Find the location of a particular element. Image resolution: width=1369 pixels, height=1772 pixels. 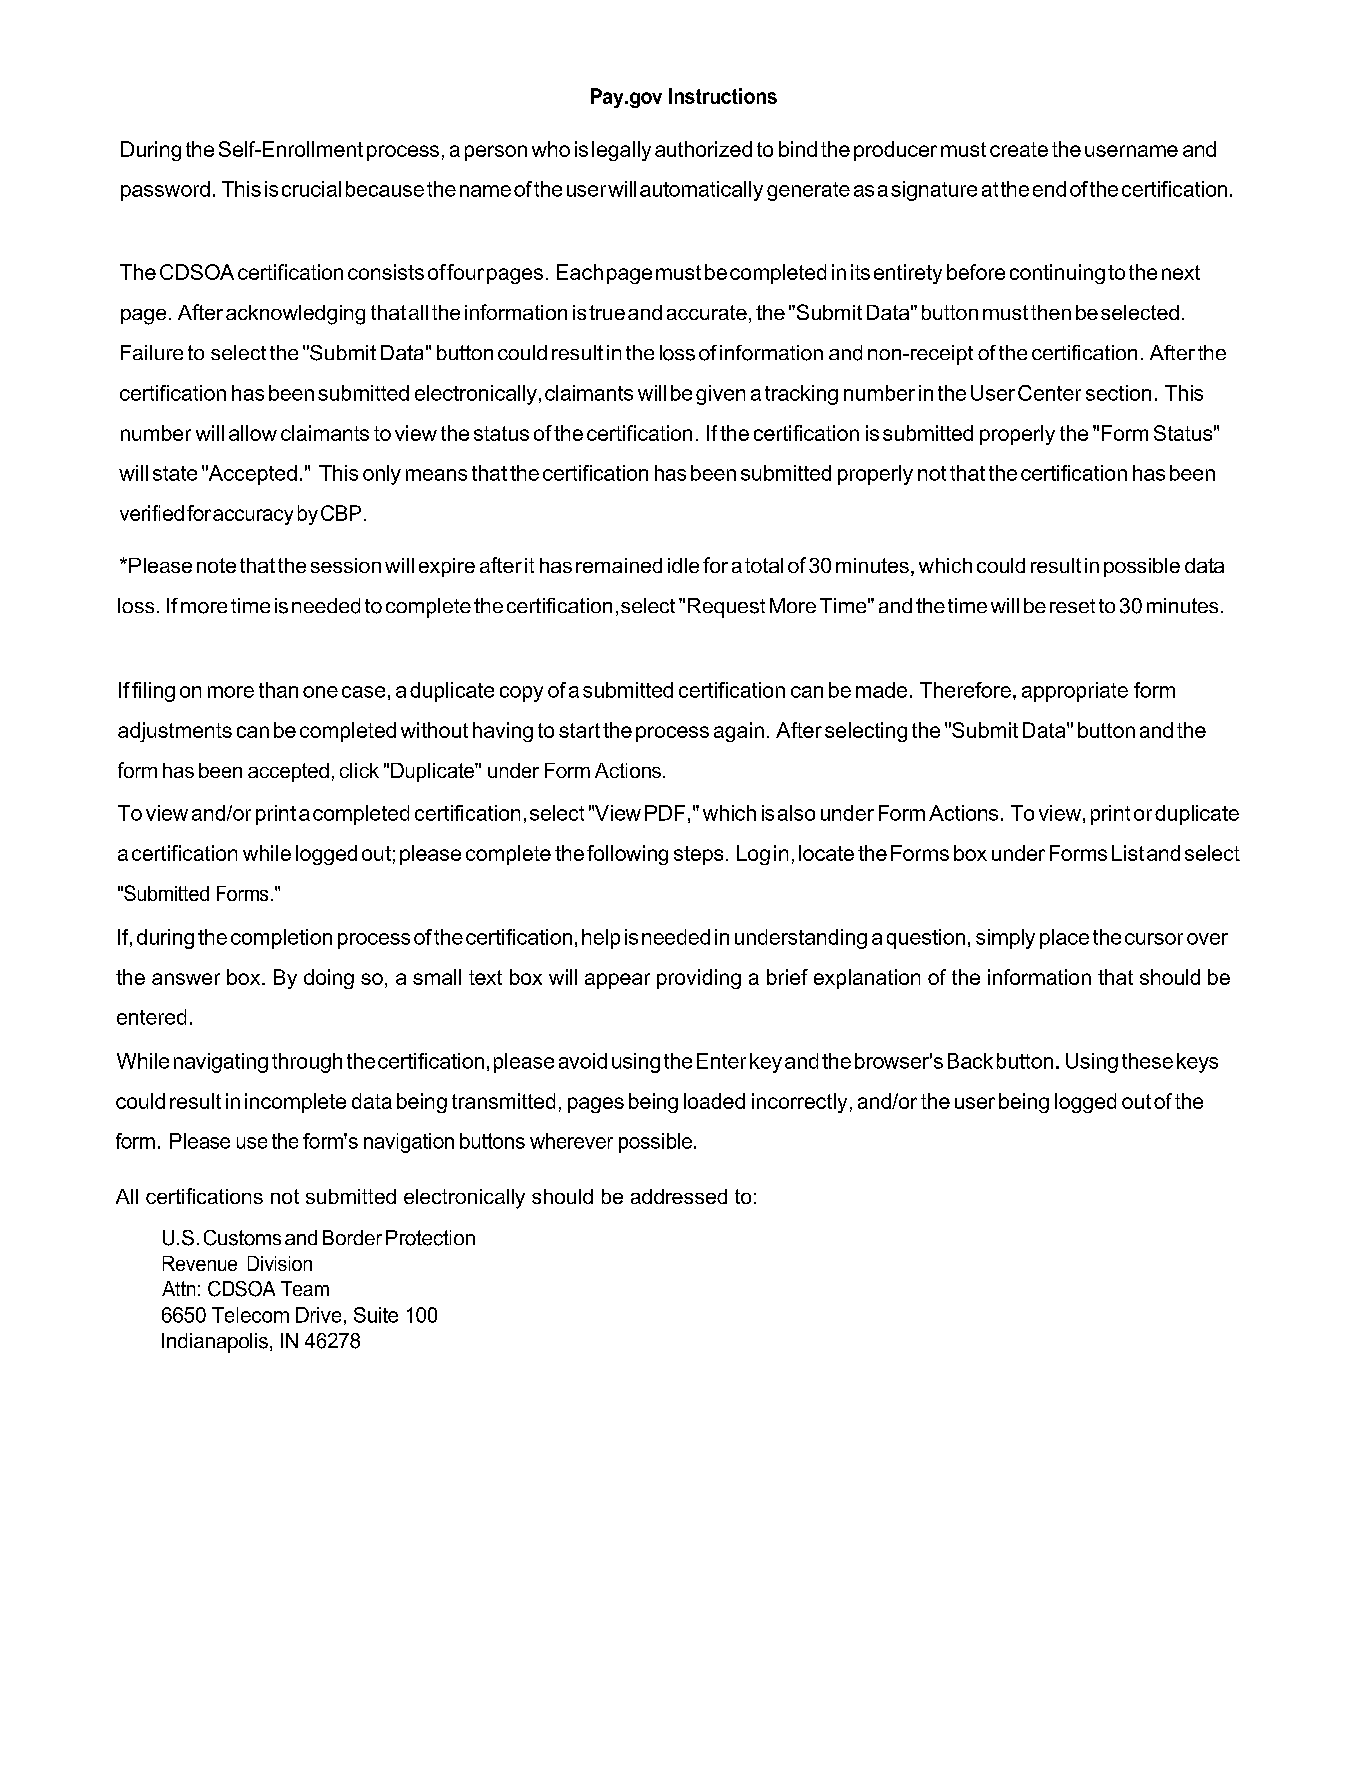

password is located at coordinates (165, 191).
